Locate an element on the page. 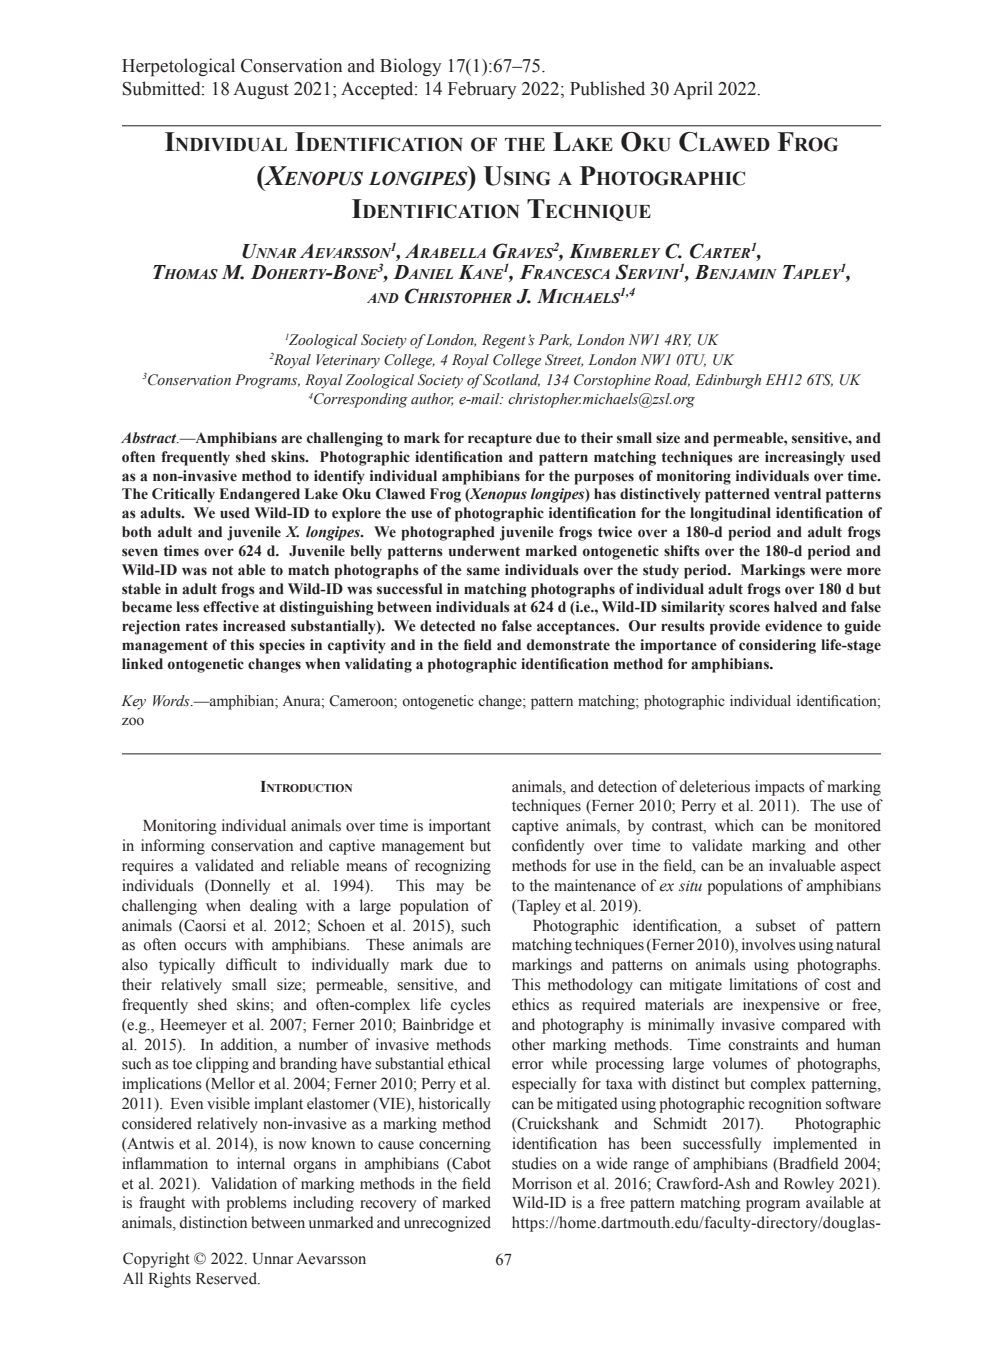  cycles is located at coordinates (471, 1006).
